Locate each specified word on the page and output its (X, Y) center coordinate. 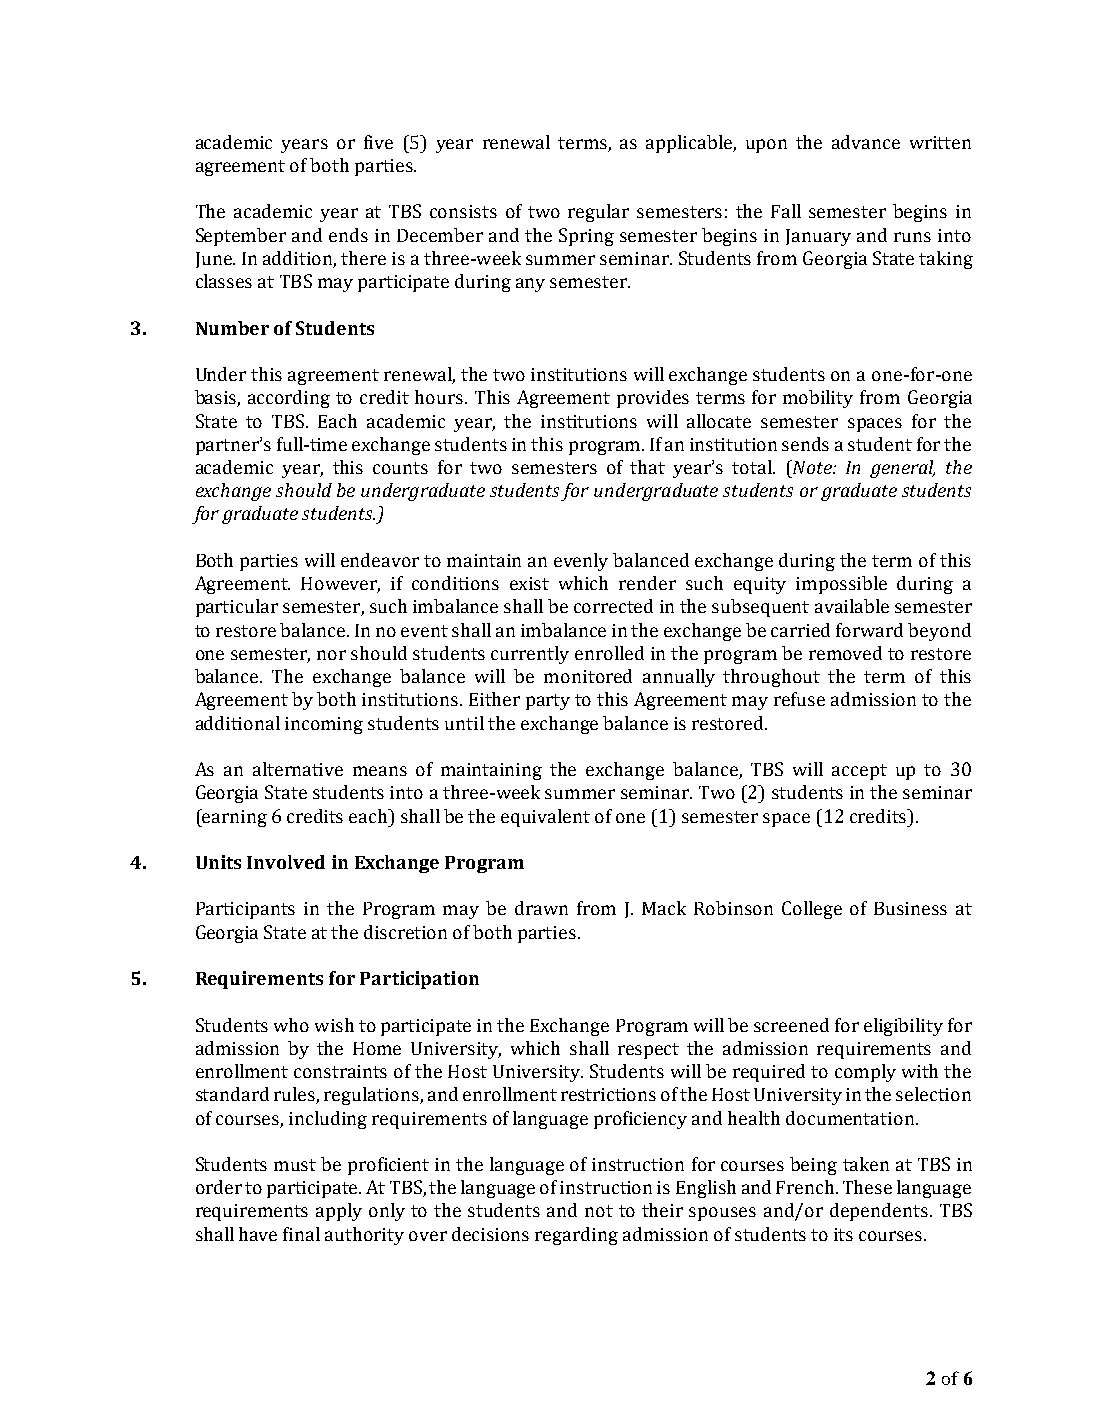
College (812, 910)
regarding (576, 1236)
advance (866, 142)
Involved (286, 862)
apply (339, 1212)
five (378, 142)
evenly (581, 562)
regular (598, 213)
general (902, 469)
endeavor (380, 560)
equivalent (545, 818)
